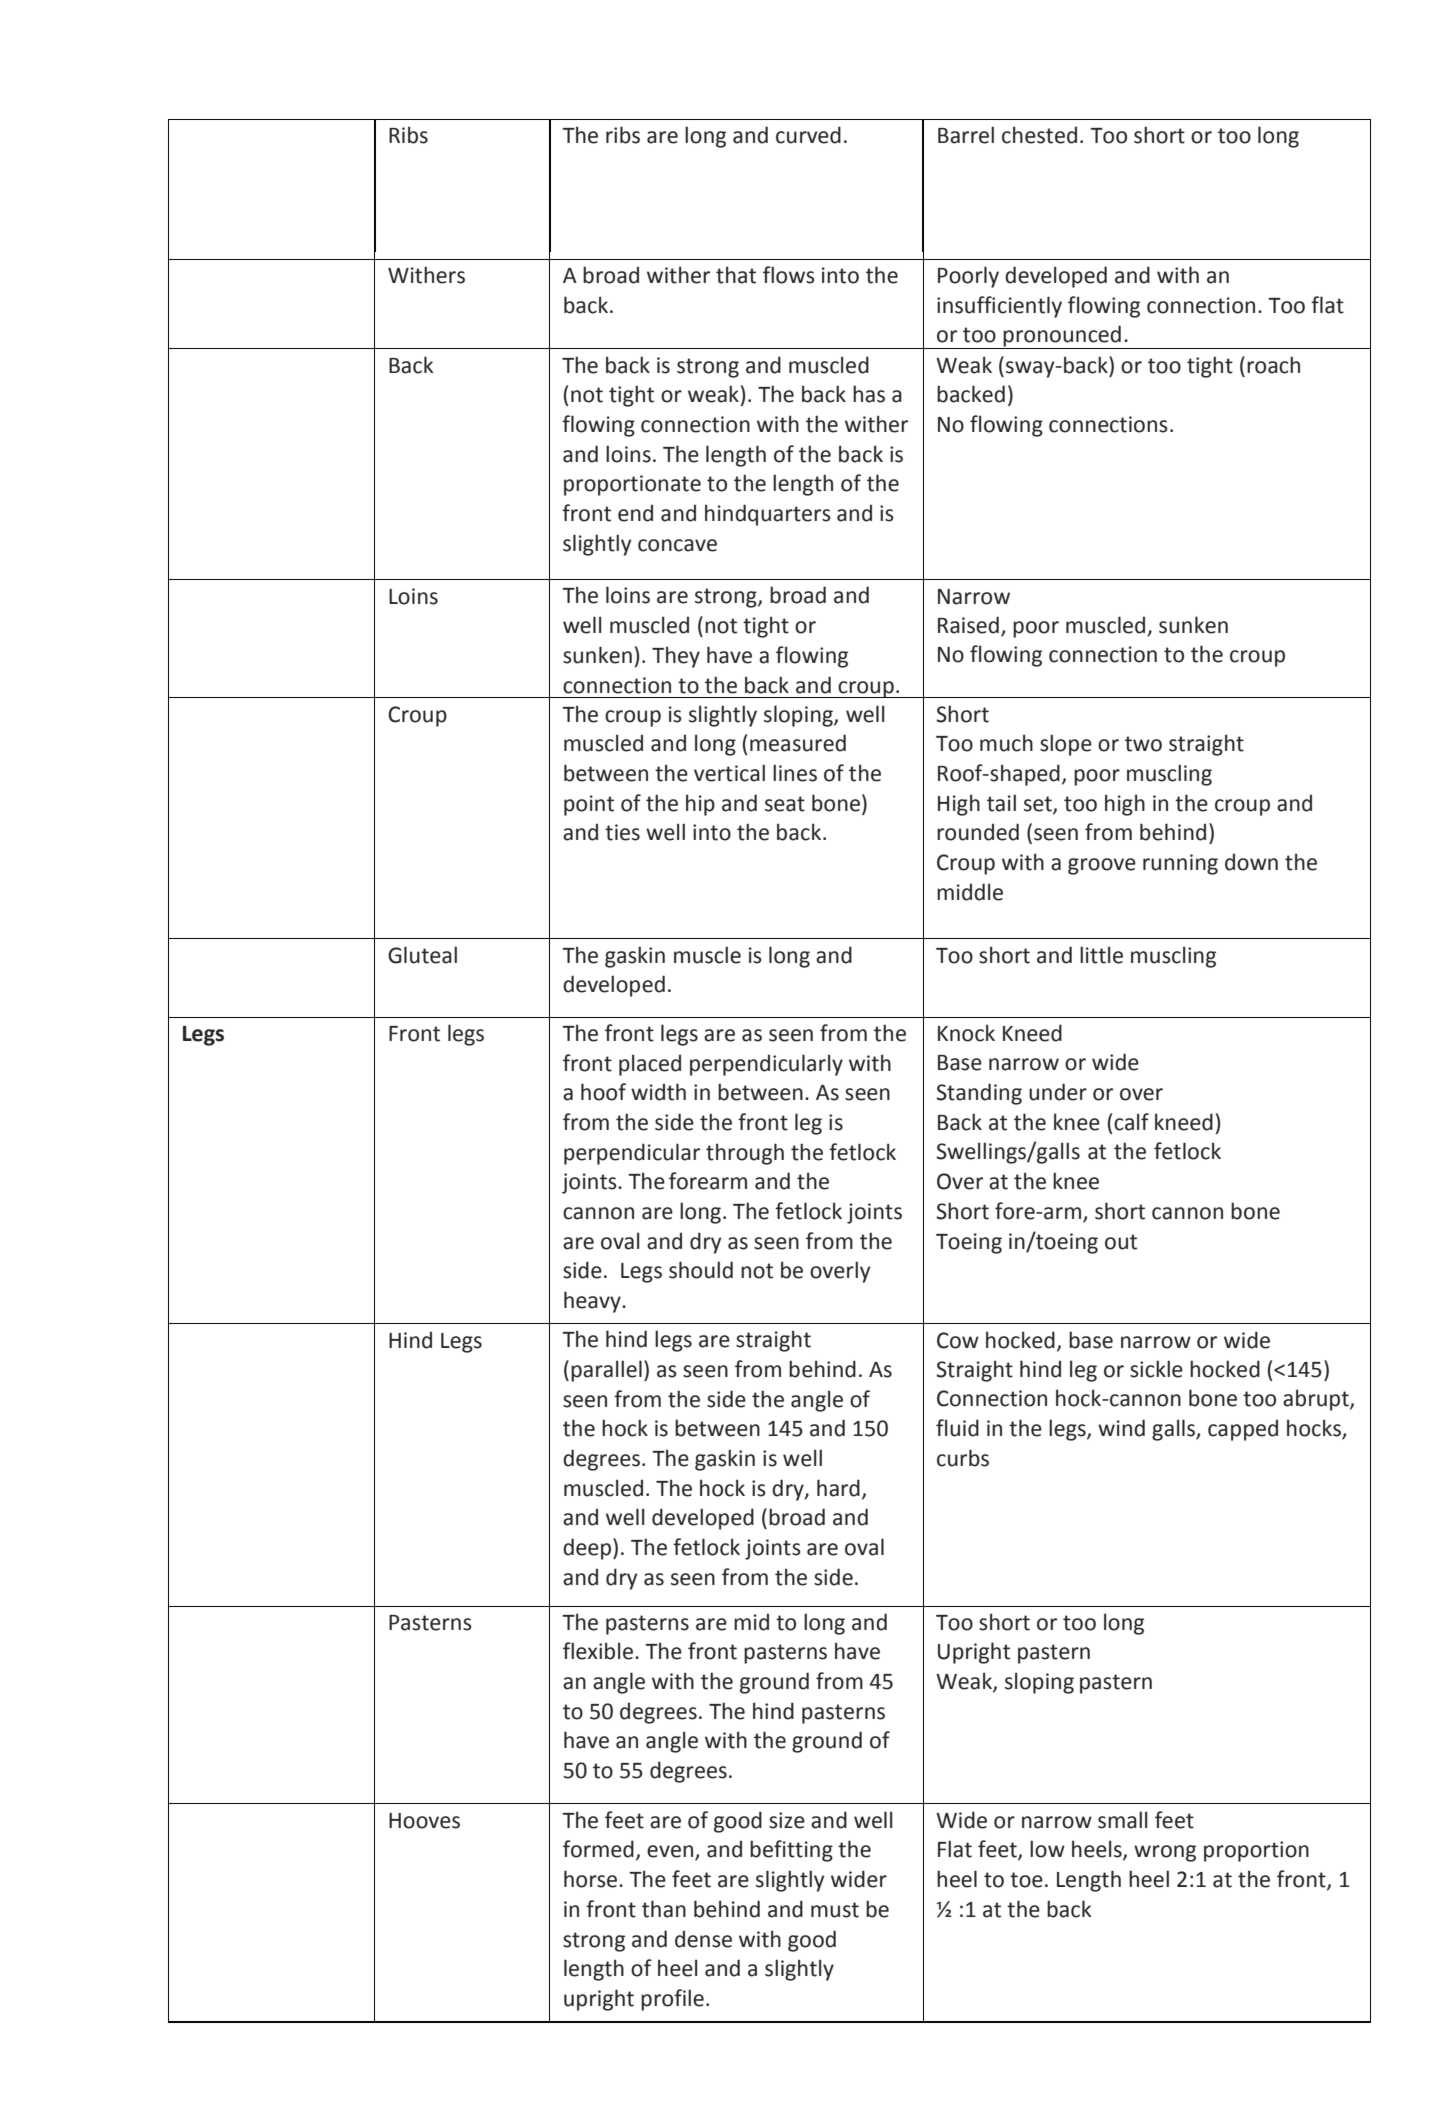 Image resolution: width=1449 pixels, height=2109 pixels. What do you see at coordinates (808, 135) in the screenshot?
I see `curved` at bounding box center [808, 135].
